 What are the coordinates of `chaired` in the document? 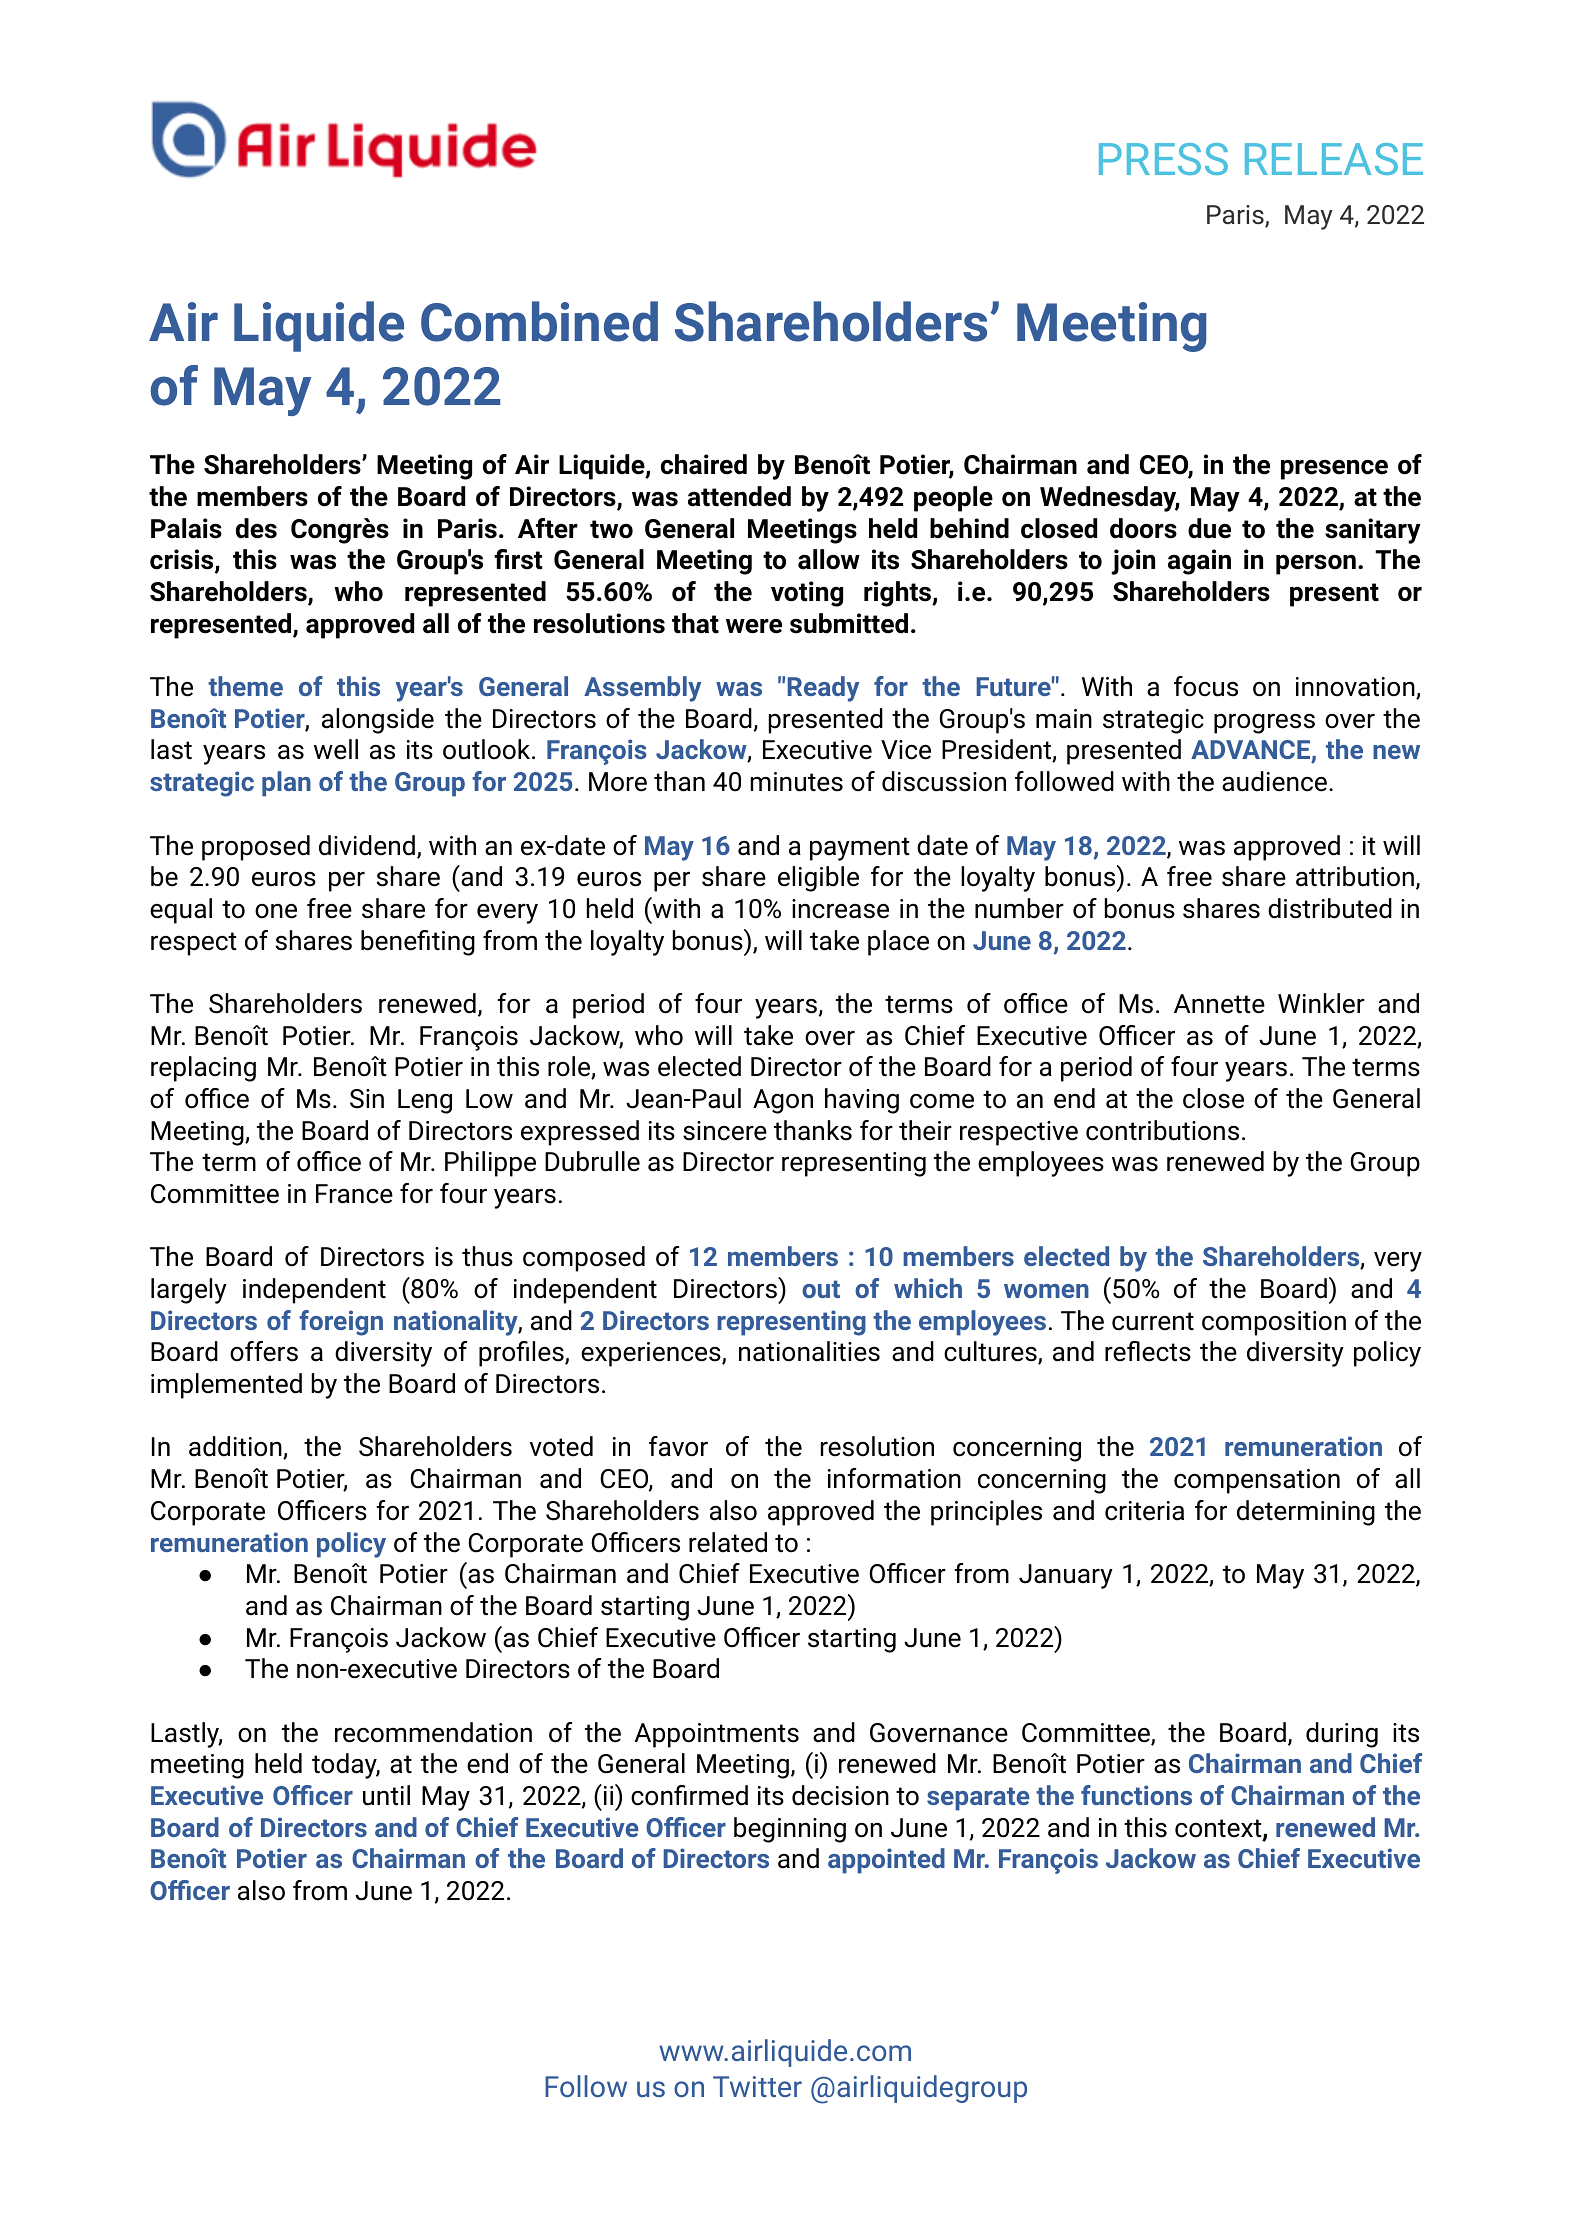 It's located at (704, 464).
